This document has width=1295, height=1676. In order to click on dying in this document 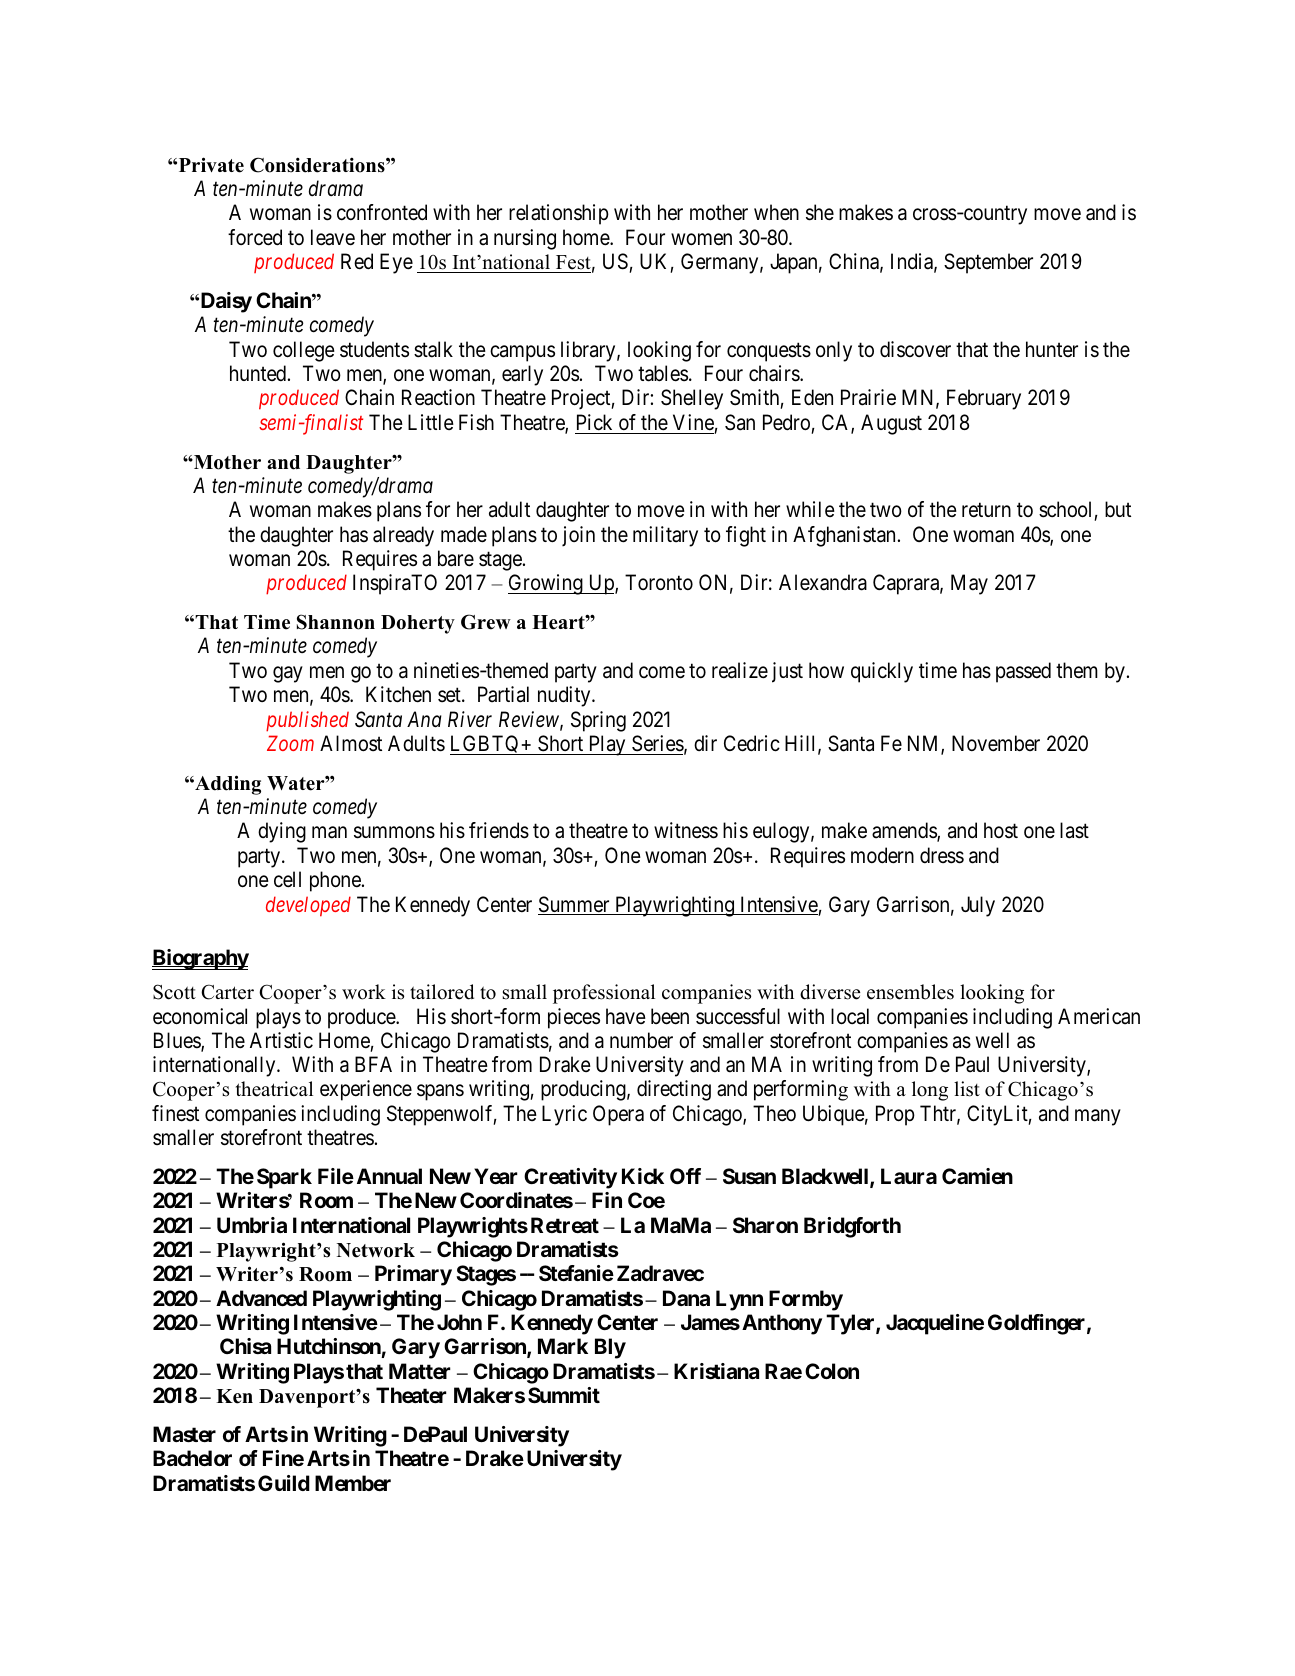, I will do `click(282, 832)`.
